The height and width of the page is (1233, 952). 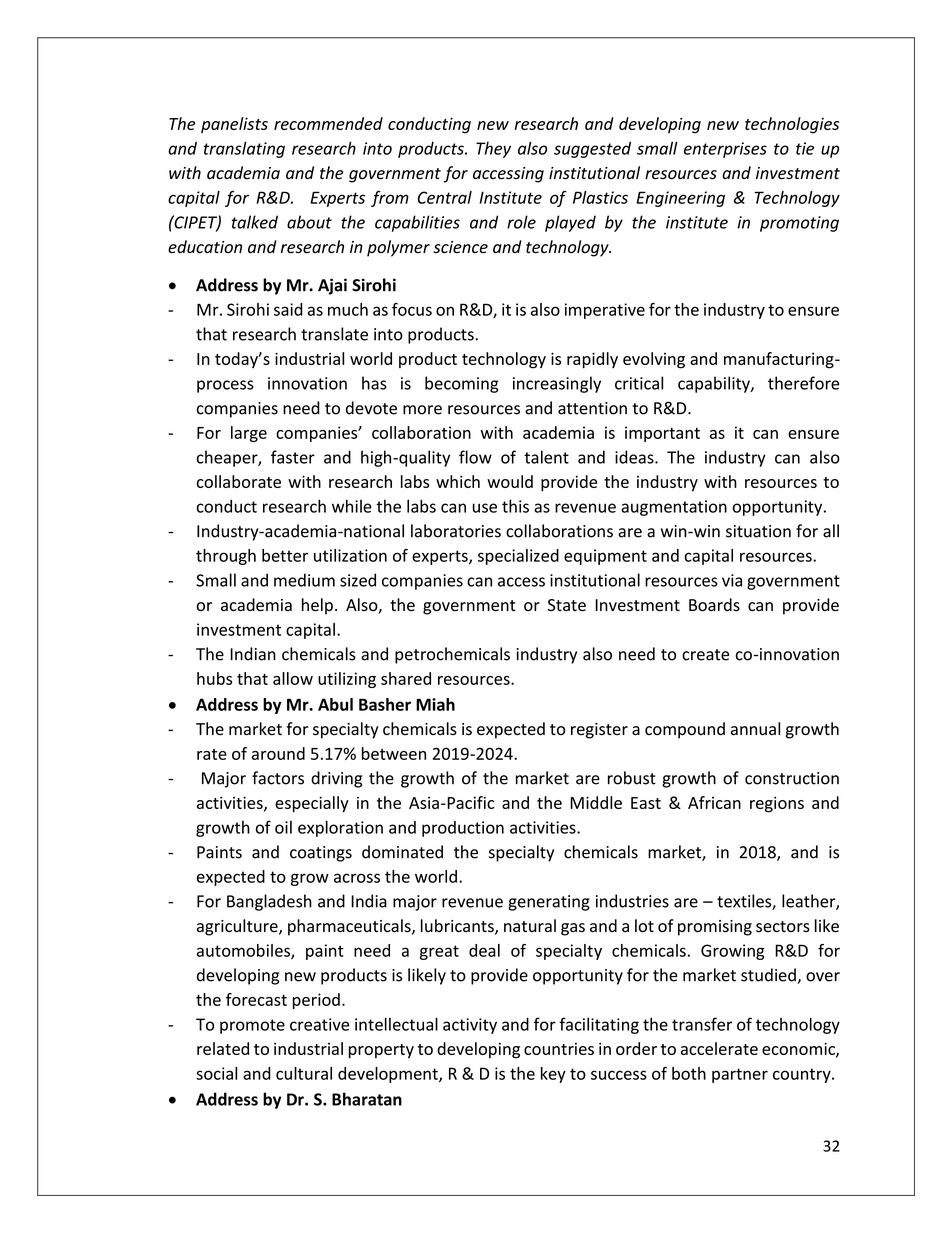 What do you see at coordinates (755, 729) in the page?
I see `annual` at bounding box center [755, 729].
